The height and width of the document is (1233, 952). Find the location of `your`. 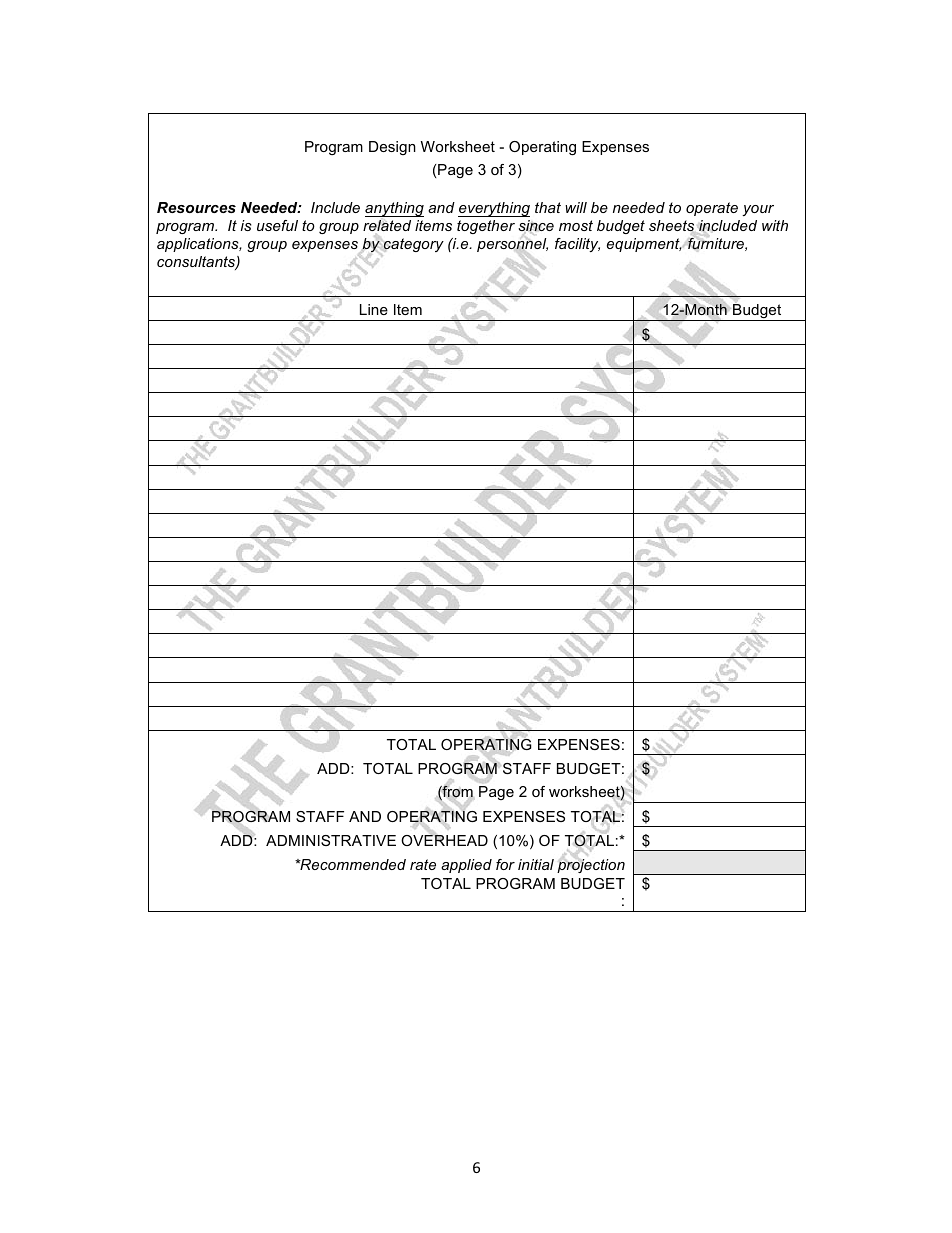

your is located at coordinates (758, 210).
